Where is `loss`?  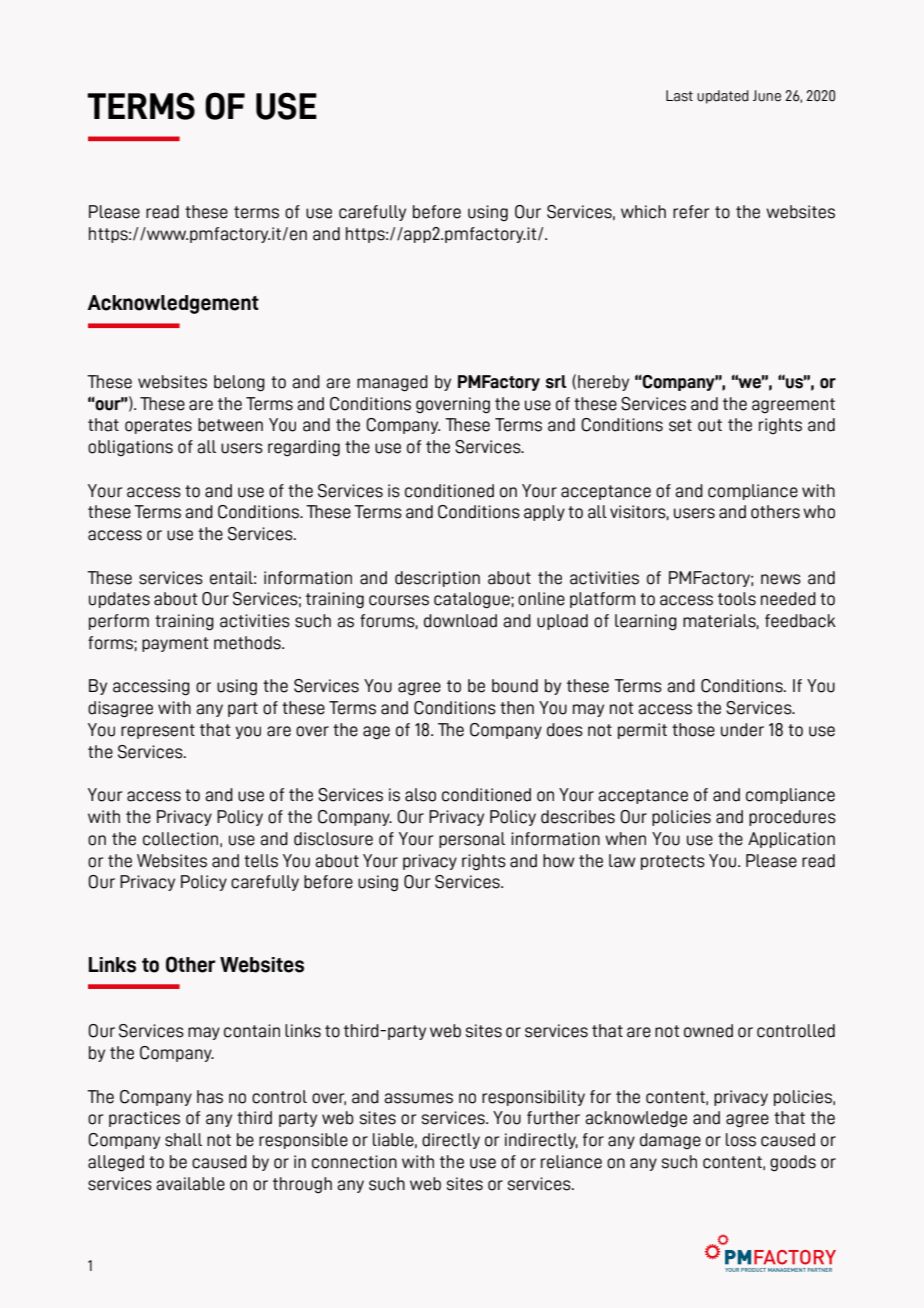 loss is located at coordinates (741, 1140).
